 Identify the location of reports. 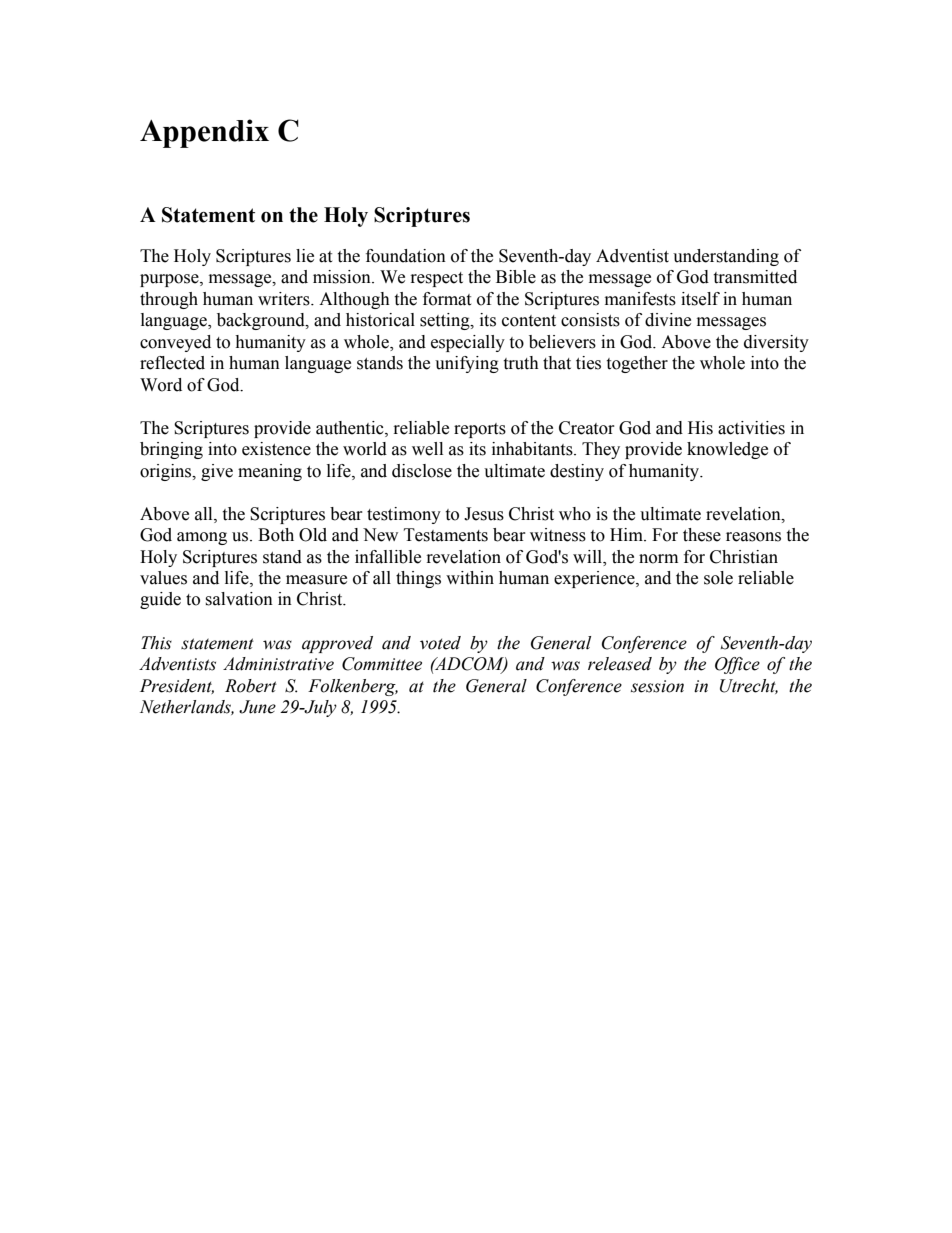
(480, 430).
